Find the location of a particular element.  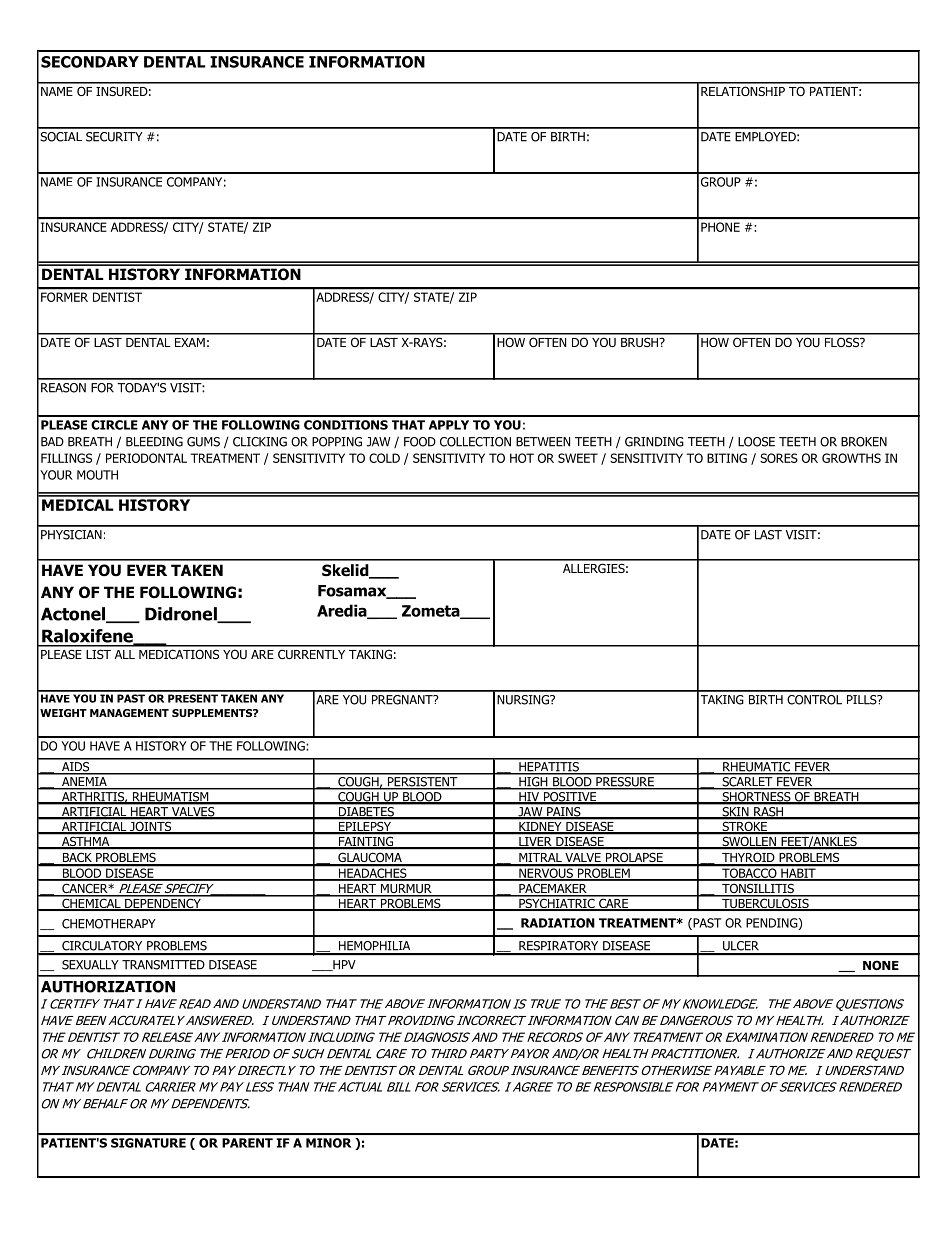

PHYSICIAN is located at coordinates (71, 535).
